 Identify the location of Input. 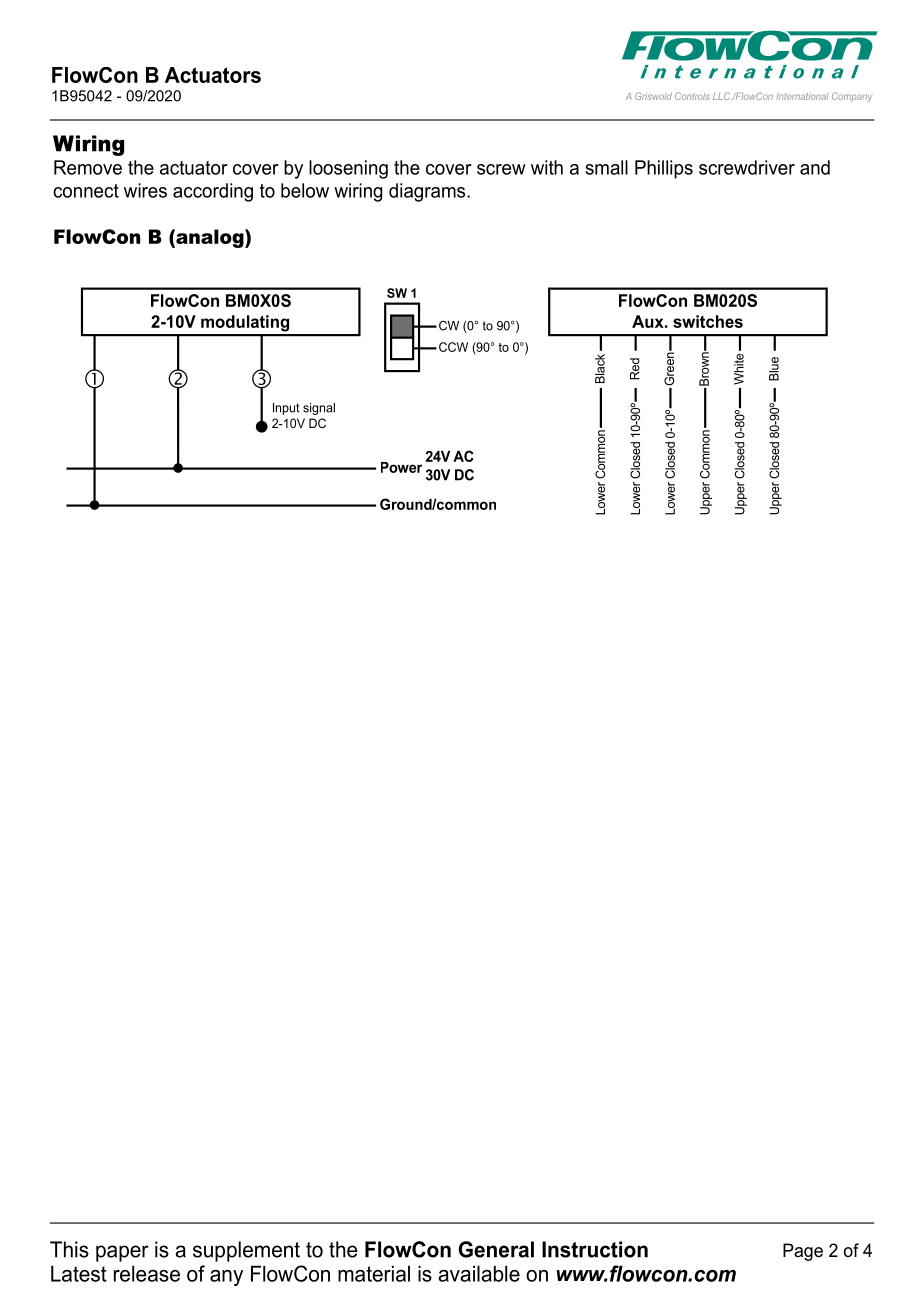
(286, 409).
